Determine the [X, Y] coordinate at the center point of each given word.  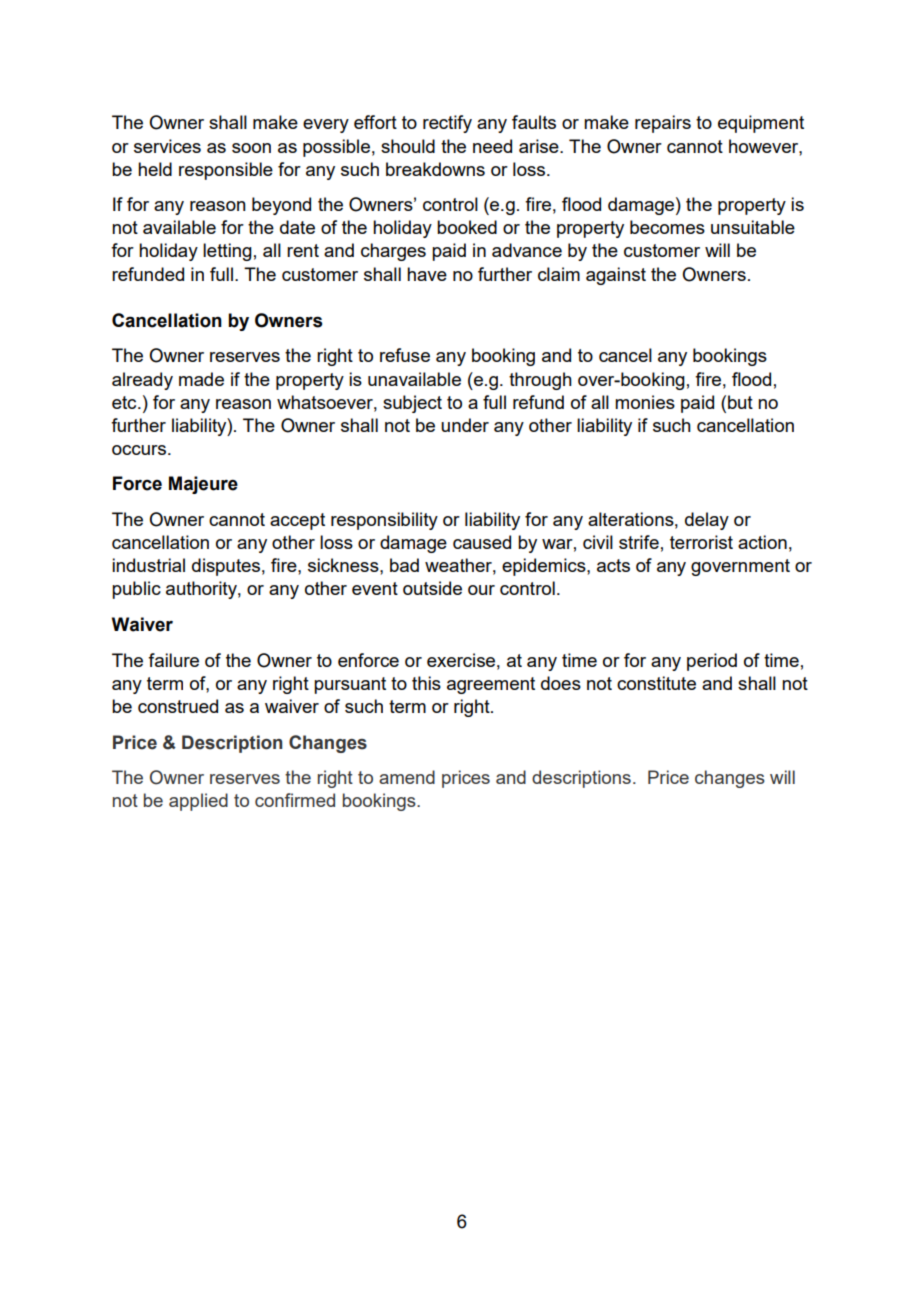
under [465, 425]
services [167, 146]
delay [707, 521]
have [427, 274]
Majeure [203, 485]
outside [432, 588]
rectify [447, 124]
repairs [663, 124]
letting [227, 252]
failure [173, 660]
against [616, 276]
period [712, 662]
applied [198, 802]
